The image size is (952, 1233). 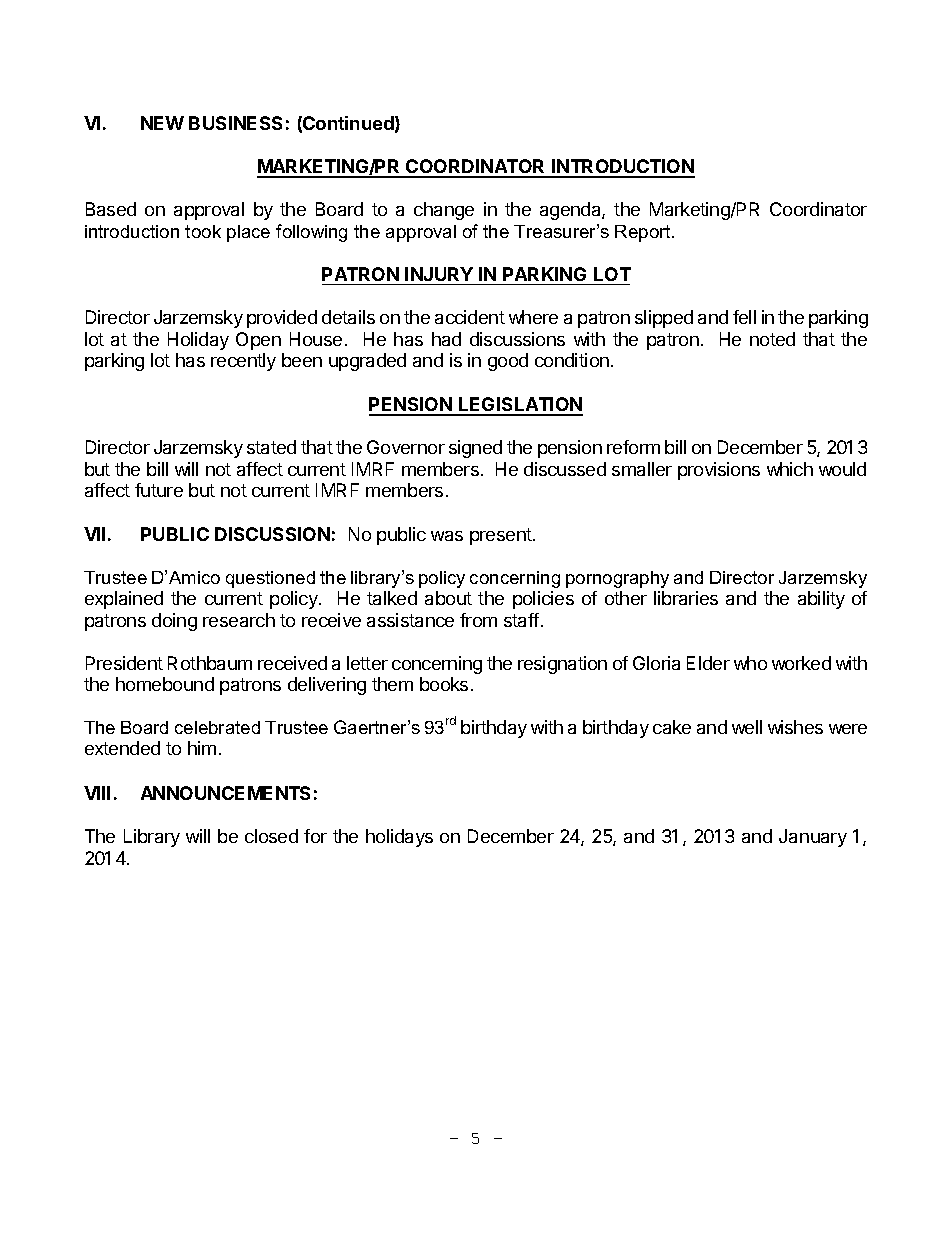 I want to click on change, so click(x=444, y=211).
